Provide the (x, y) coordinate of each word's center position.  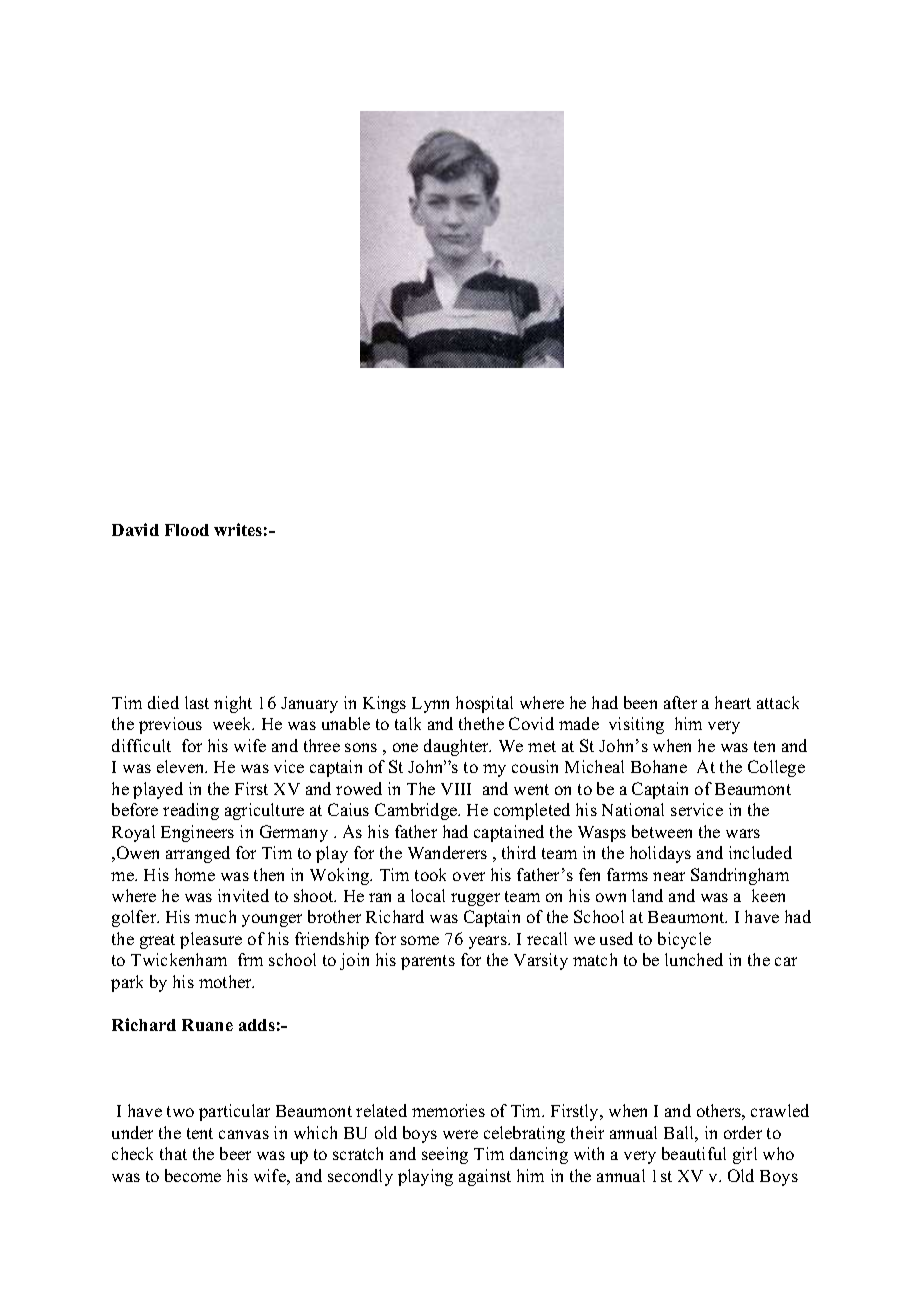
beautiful (694, 1153)
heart (733, 702)
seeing (445, 1155)
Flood (187, 530)
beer (235, 1153)
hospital (484, 704)
